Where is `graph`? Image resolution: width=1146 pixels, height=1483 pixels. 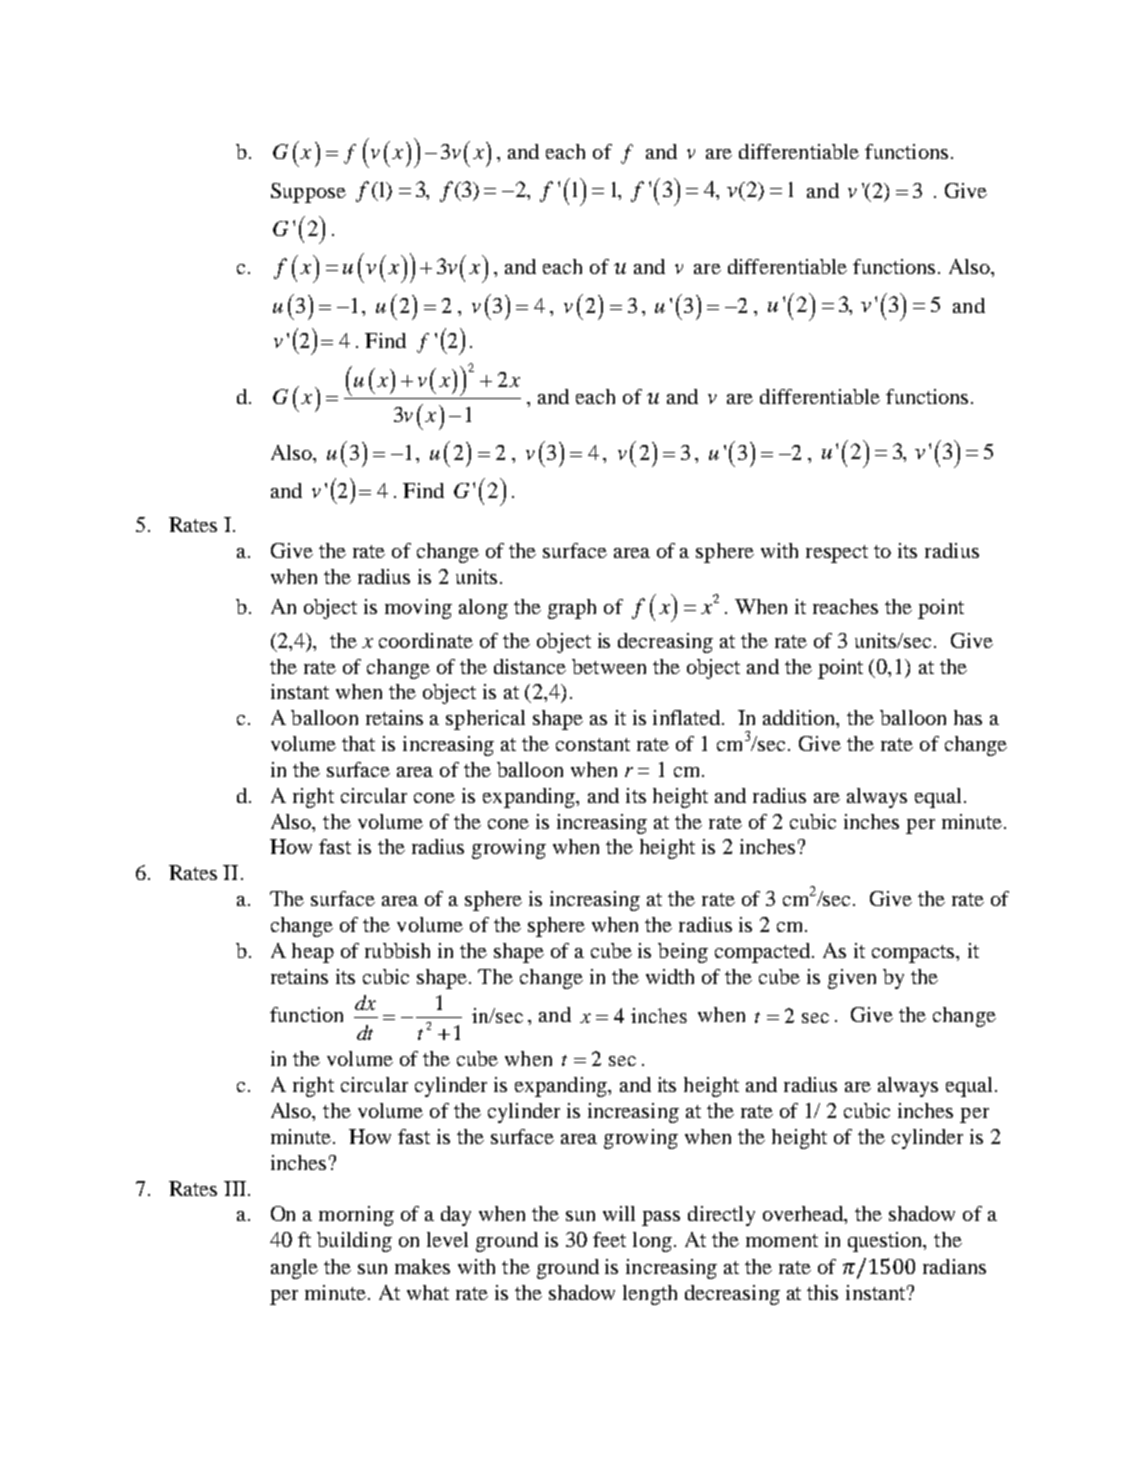 graph is located at coordinates (572, 609).
